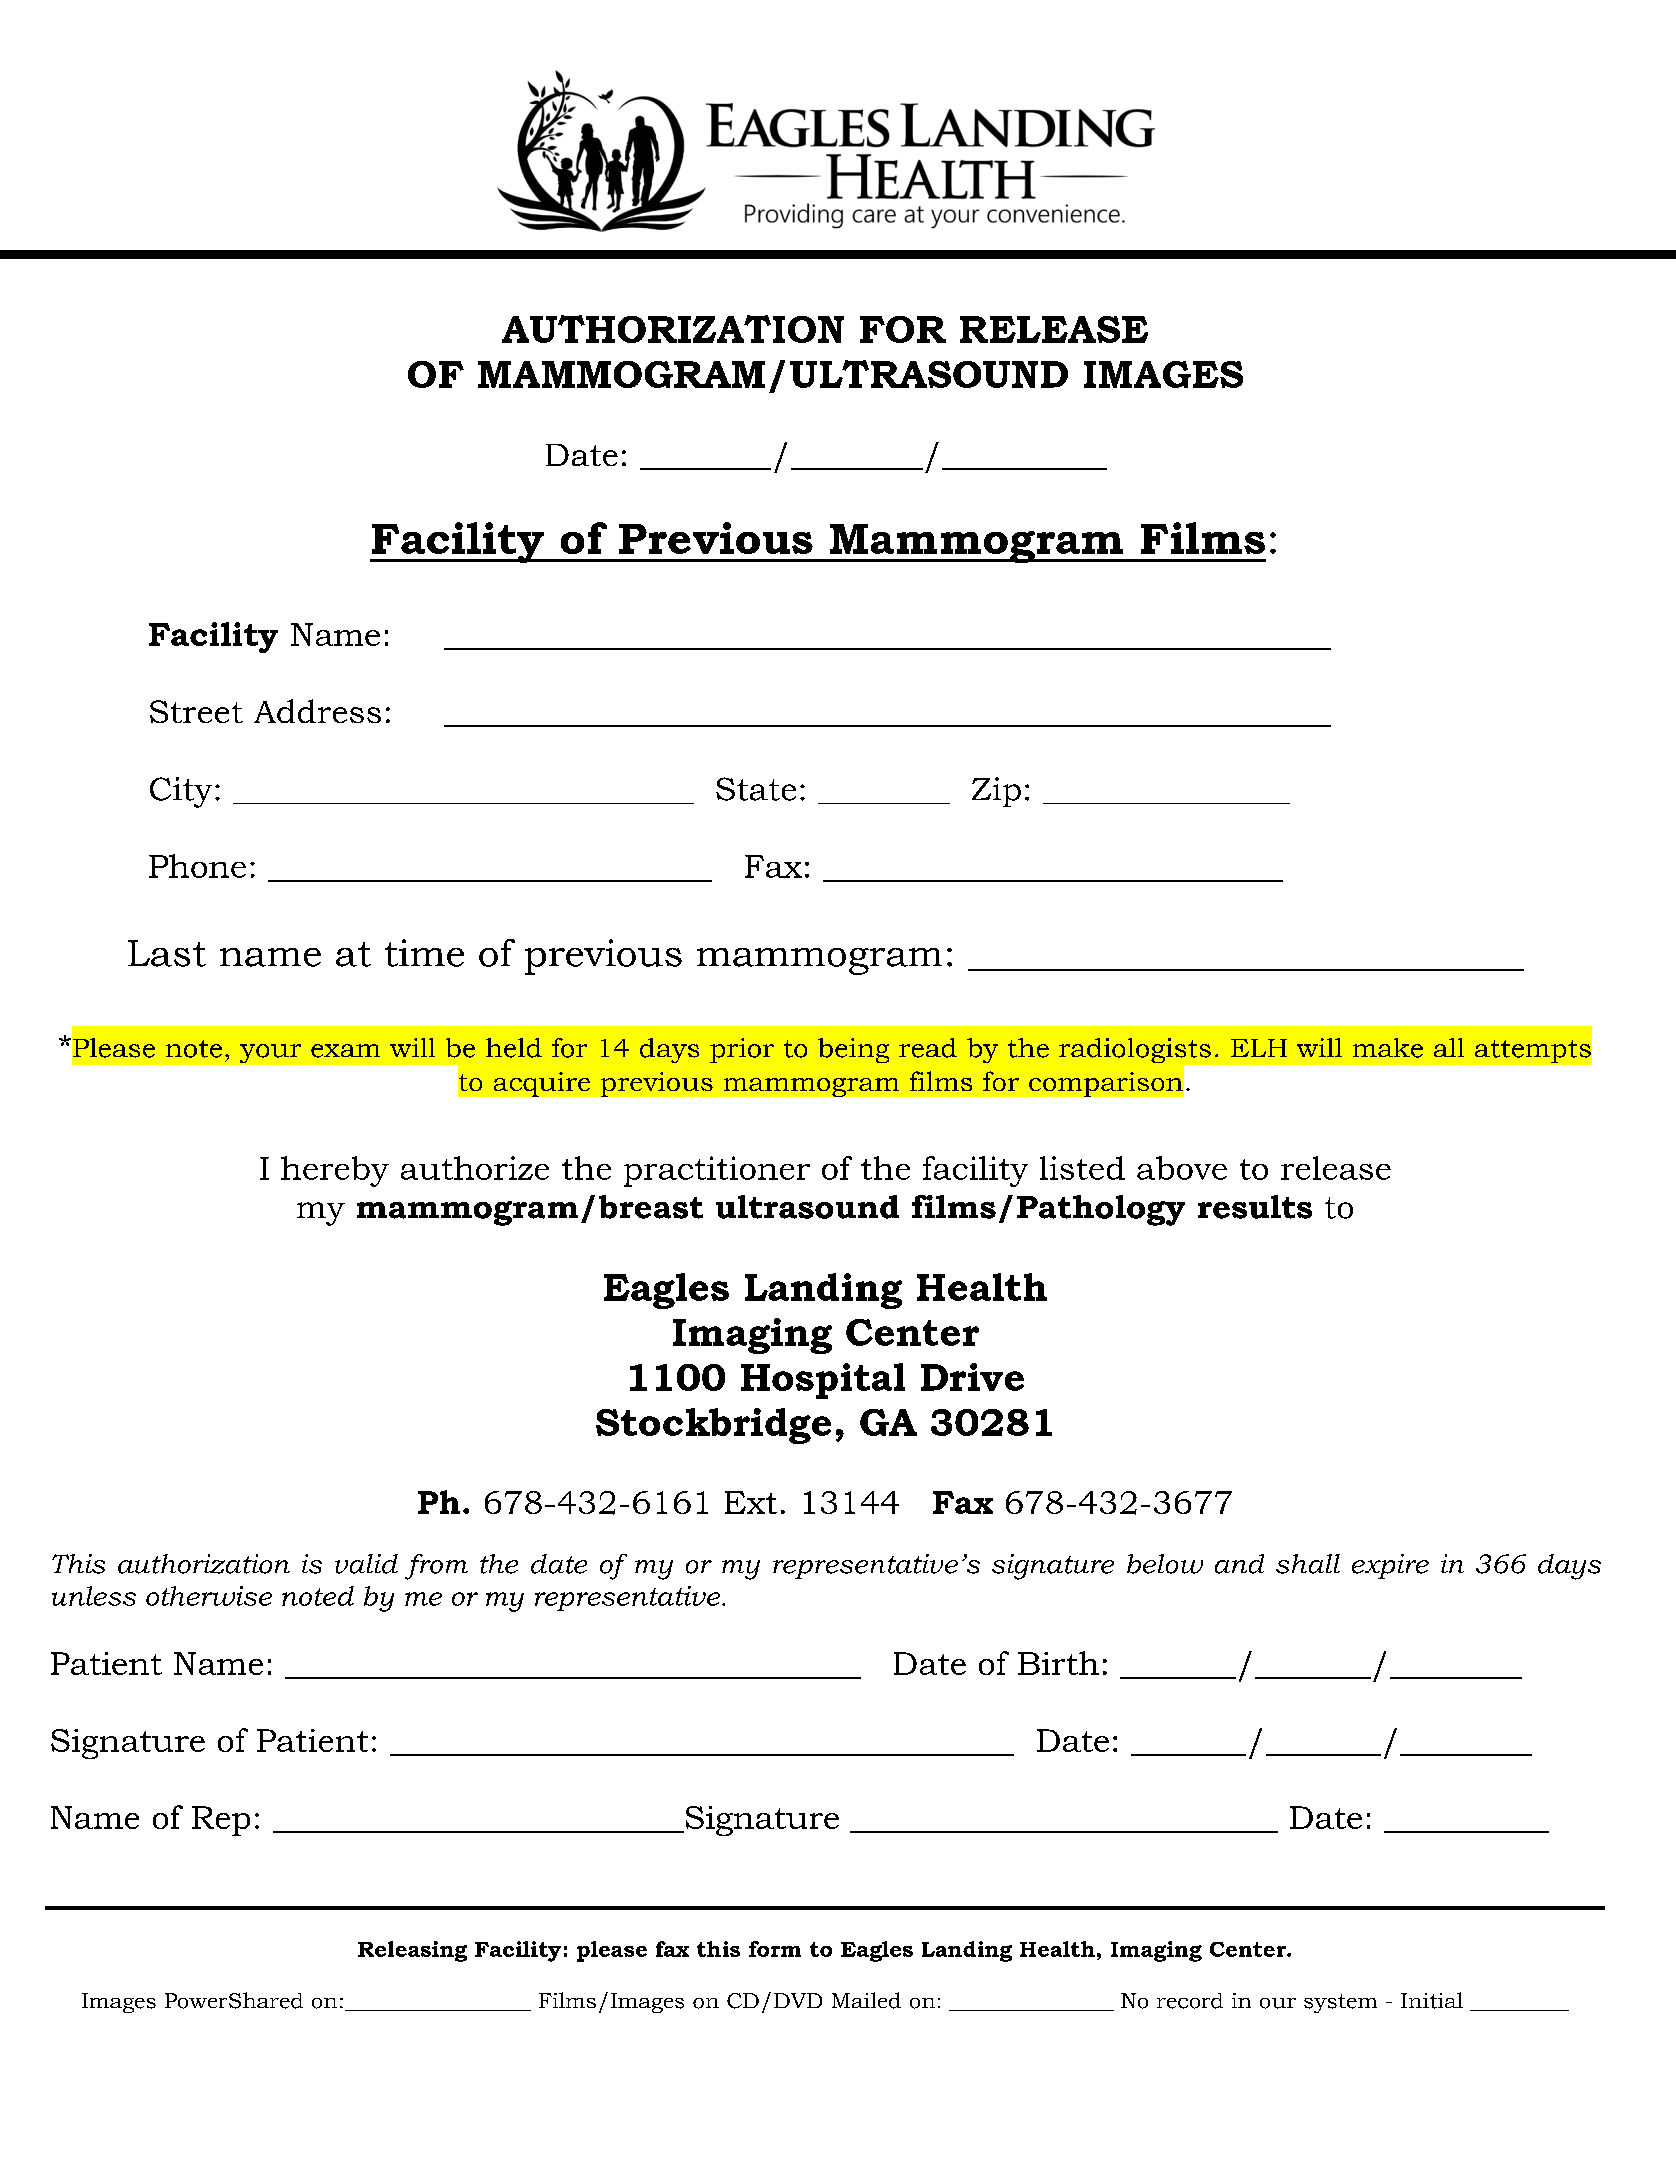  What do you see at coordinates (335, 1171) in the document?
I see `hereby` at bounding box center [335, 1171].
